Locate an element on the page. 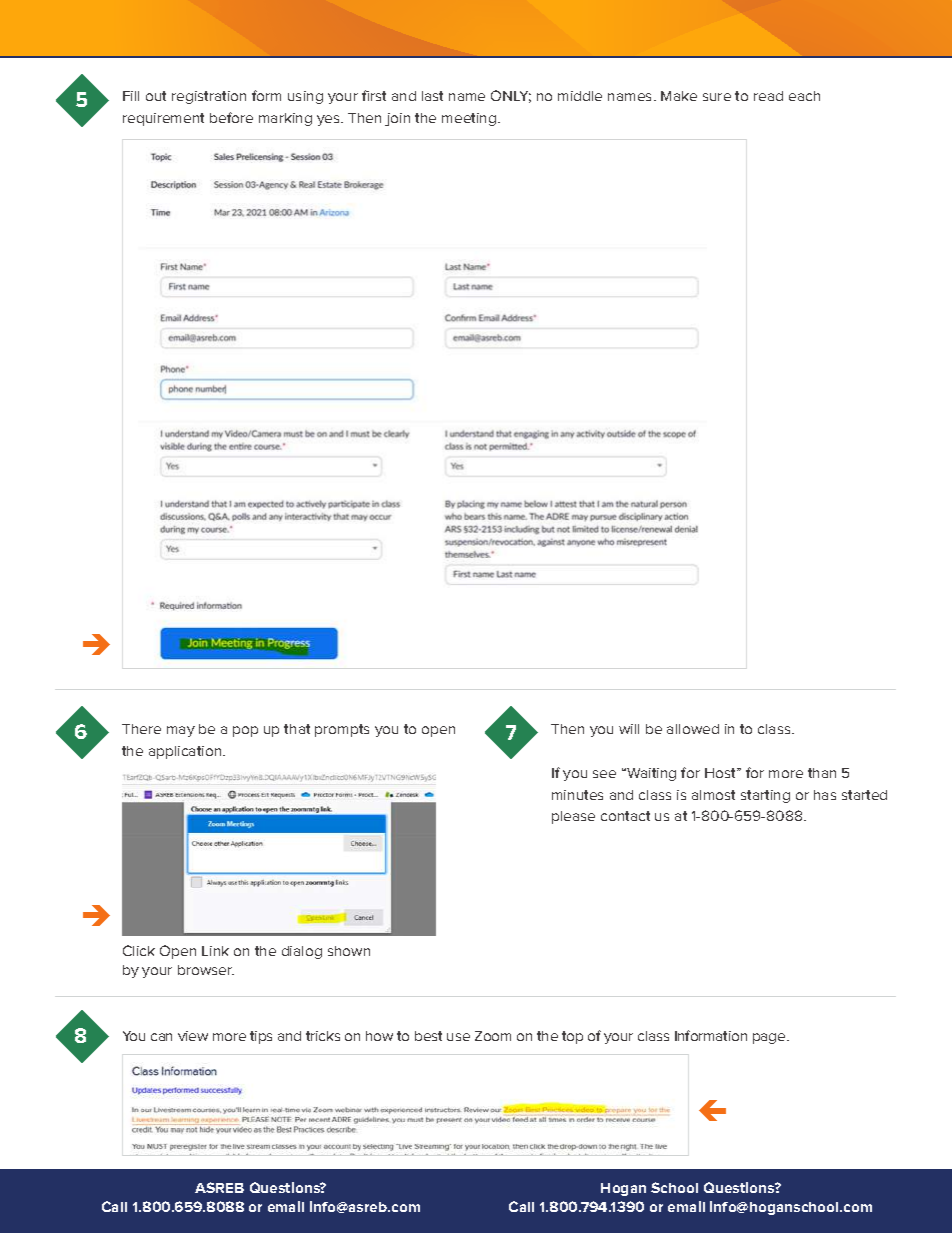  pop is located at coordinates (245, 731).
